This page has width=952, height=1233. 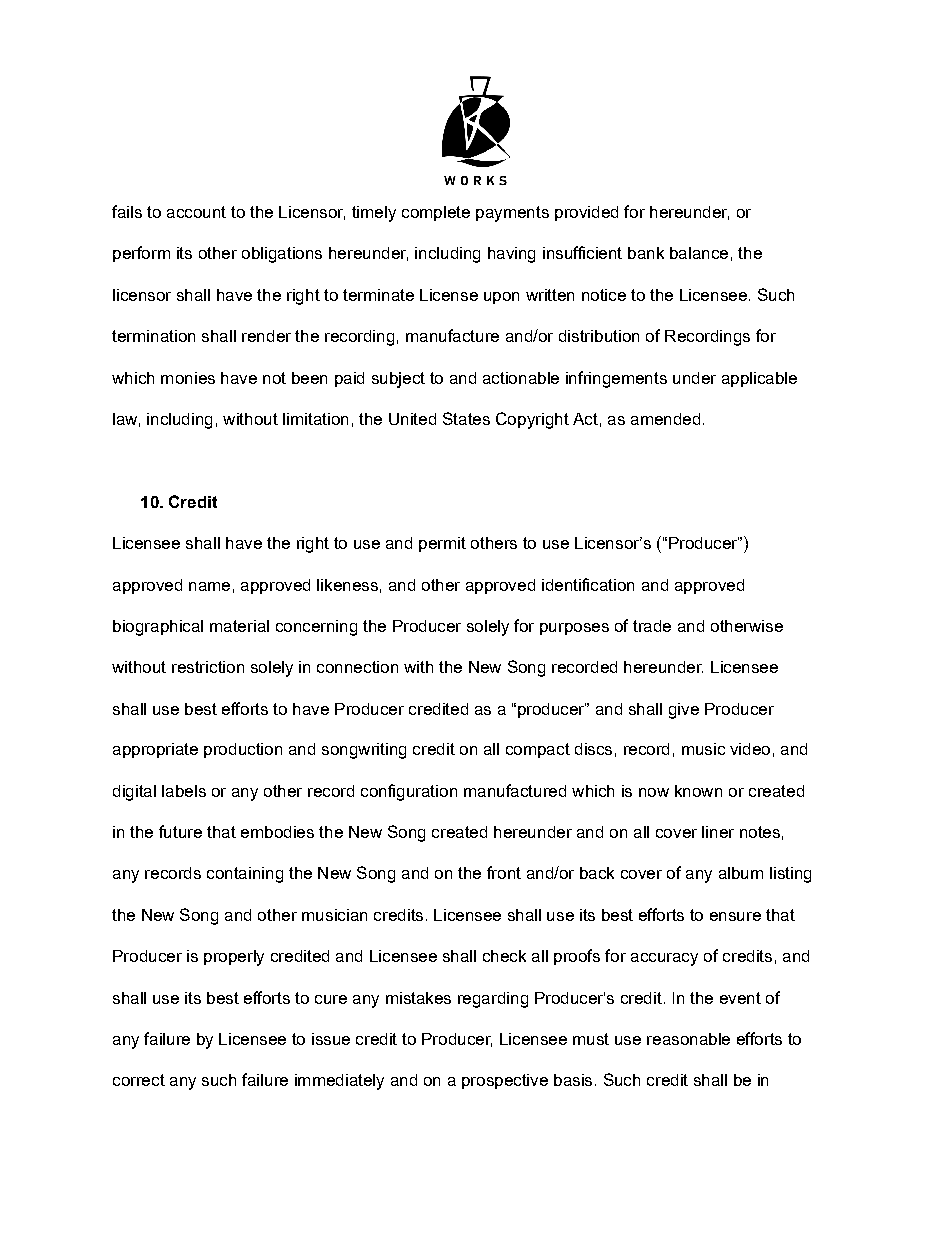 I want to click on amended, so click(x=665, y=419).
